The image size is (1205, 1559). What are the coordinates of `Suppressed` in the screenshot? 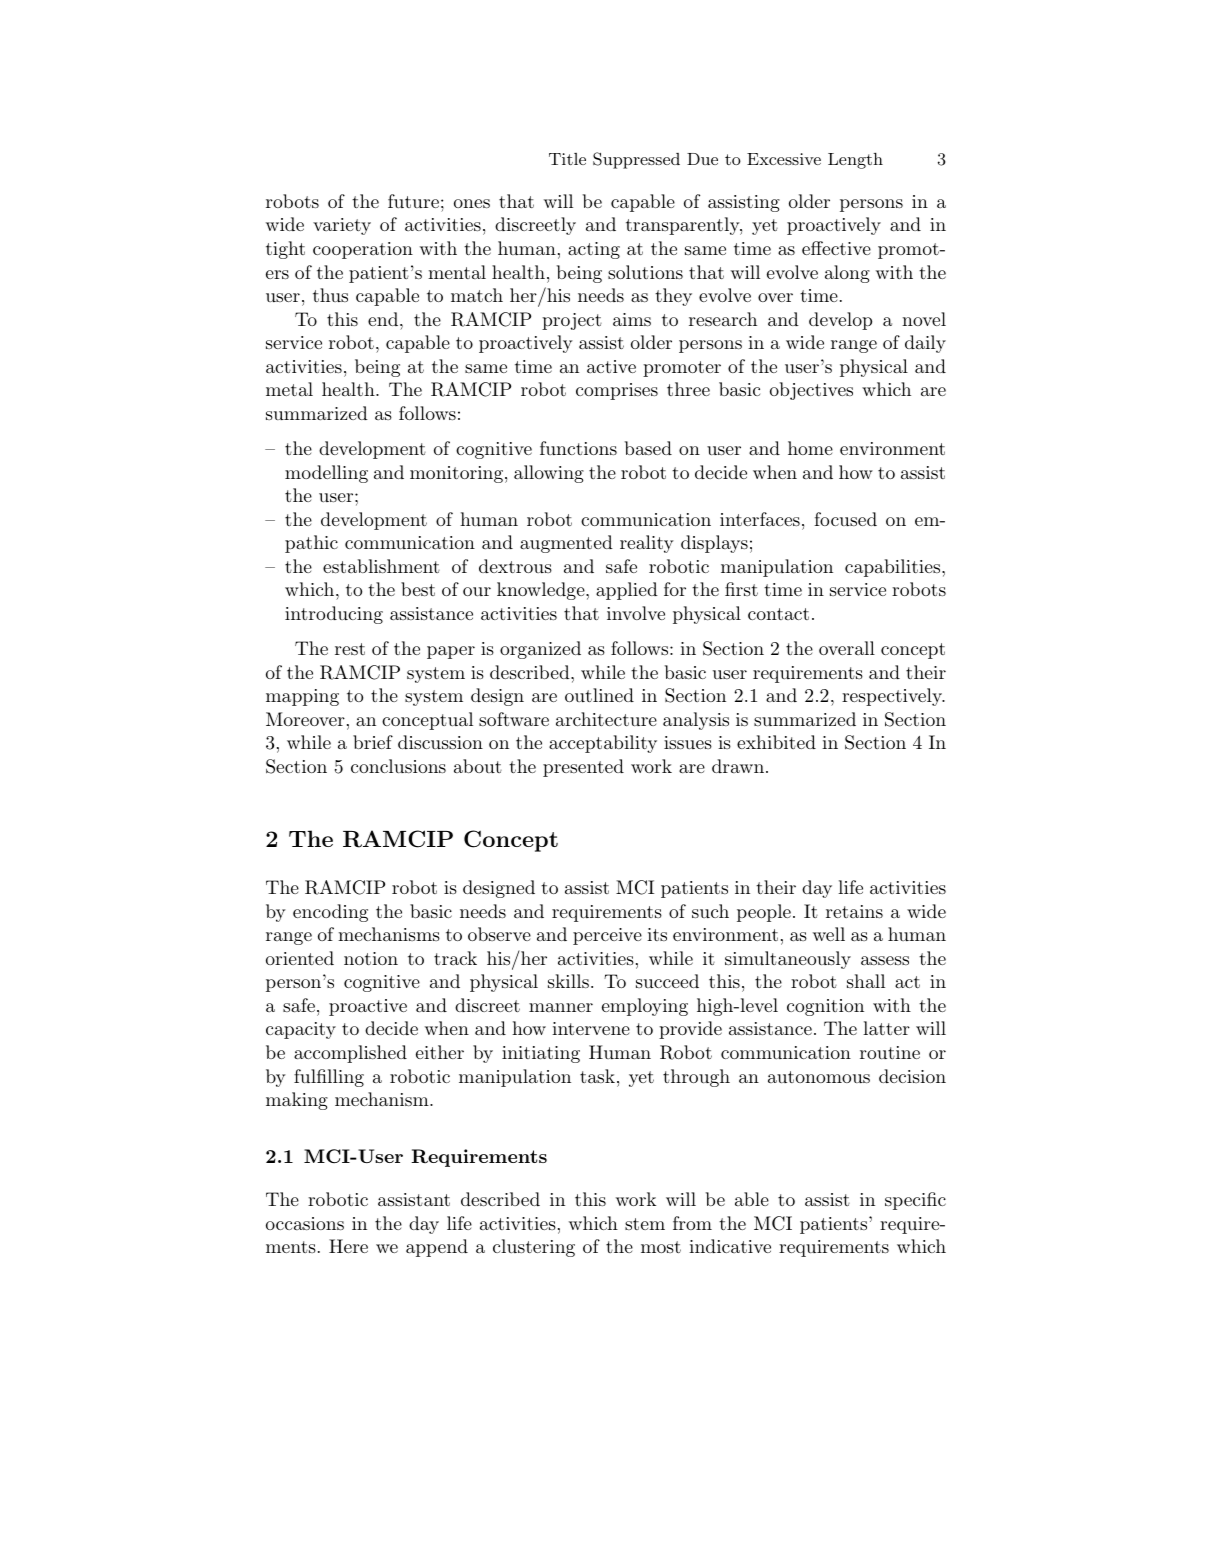 It's located at (636, 160).
